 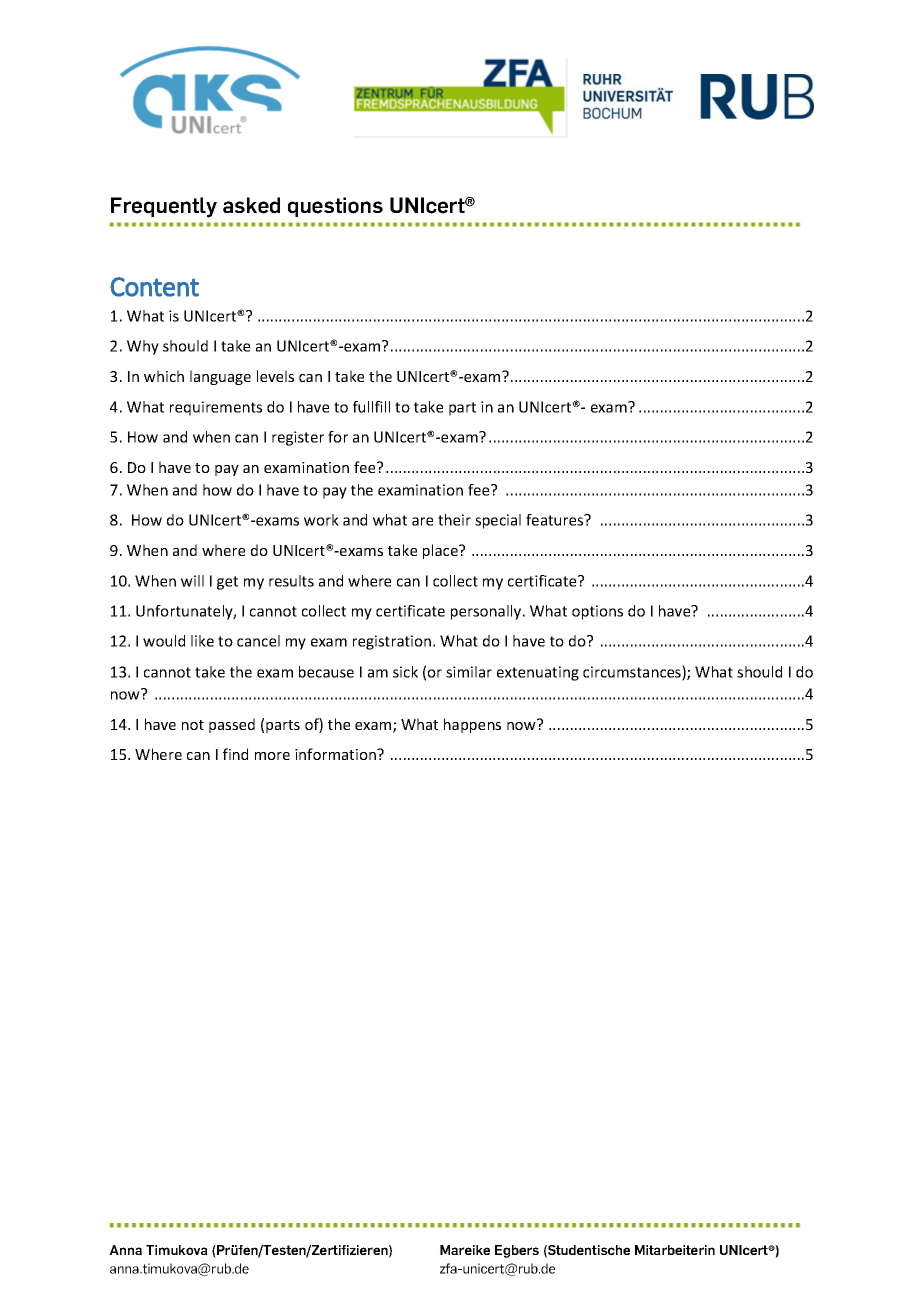 I want to click on sick, so click(x=405, y=672).
